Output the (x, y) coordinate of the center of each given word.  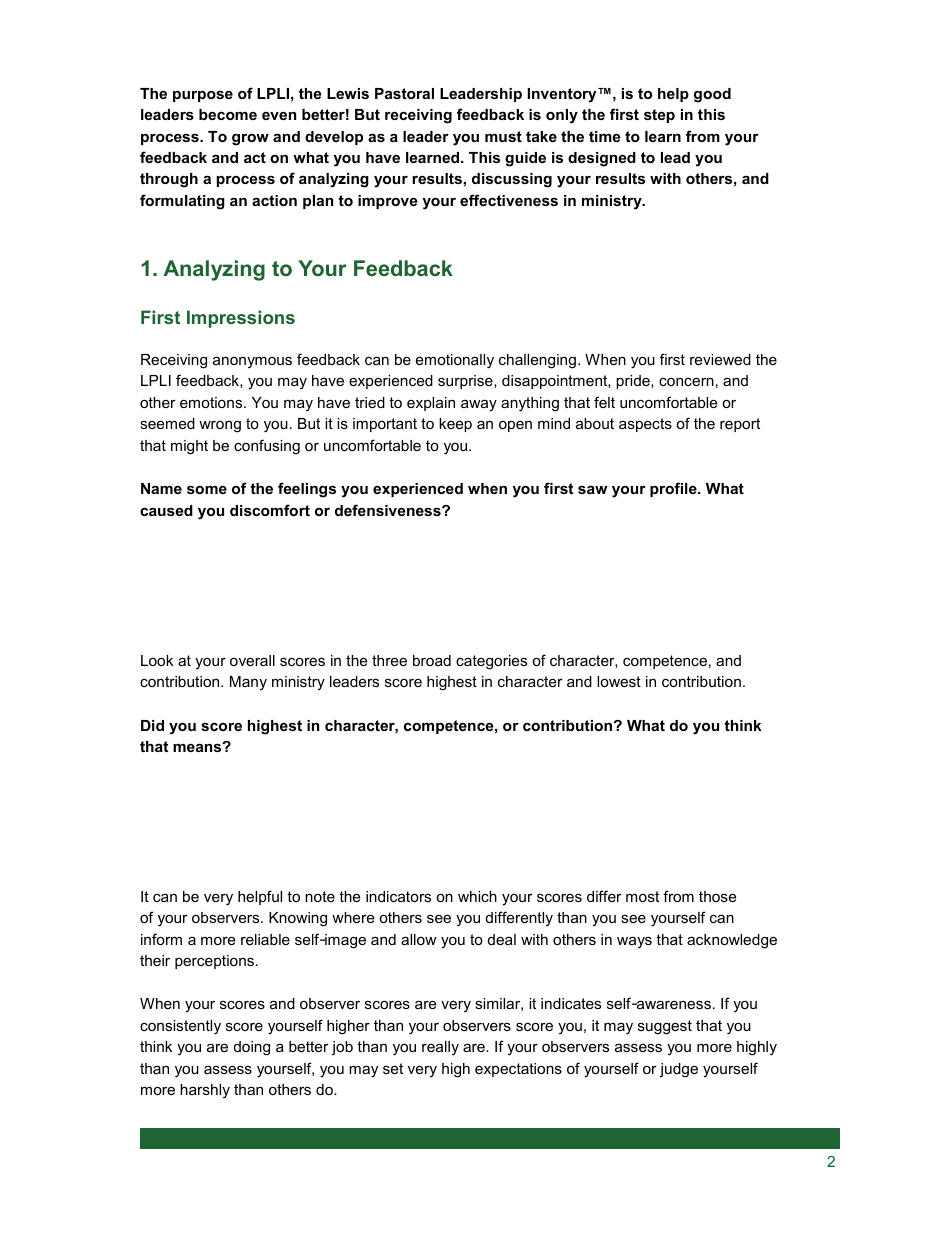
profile (674, 489)
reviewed (720, 359)
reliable (265, 939)
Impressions (241, 319)
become (228, 114)
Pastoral (404, 93)
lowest (619, 681)
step (659, 116)
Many (248, 683)
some (207, 489)
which (477, 896)
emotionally (455, 361)
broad (432, 660)
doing (252, 1048)
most (642, 896)
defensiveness (389, 510)
